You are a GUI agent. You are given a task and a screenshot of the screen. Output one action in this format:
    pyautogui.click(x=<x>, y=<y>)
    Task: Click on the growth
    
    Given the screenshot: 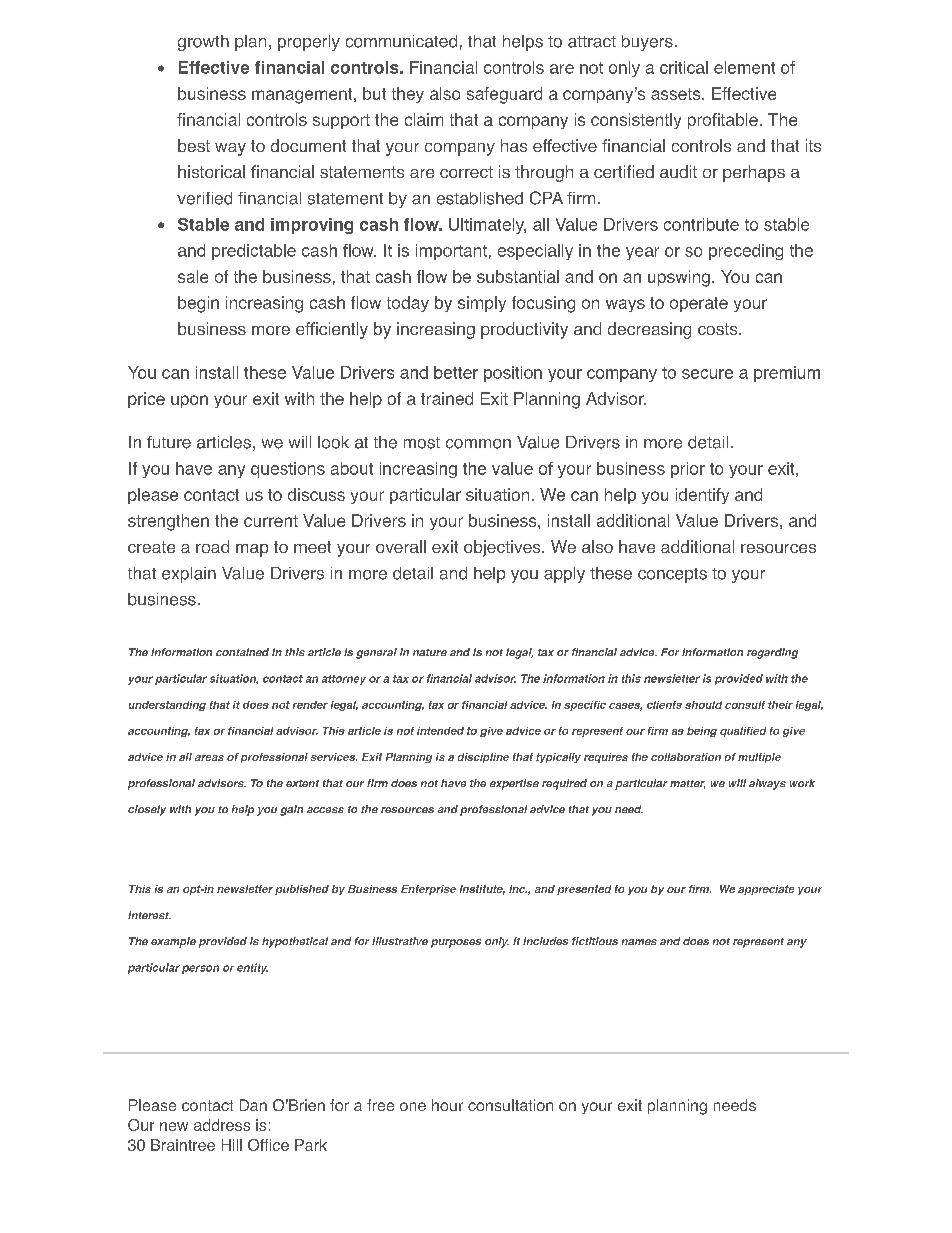 What is the action you would take?
    pyautogui.click(x=203, y=43)
